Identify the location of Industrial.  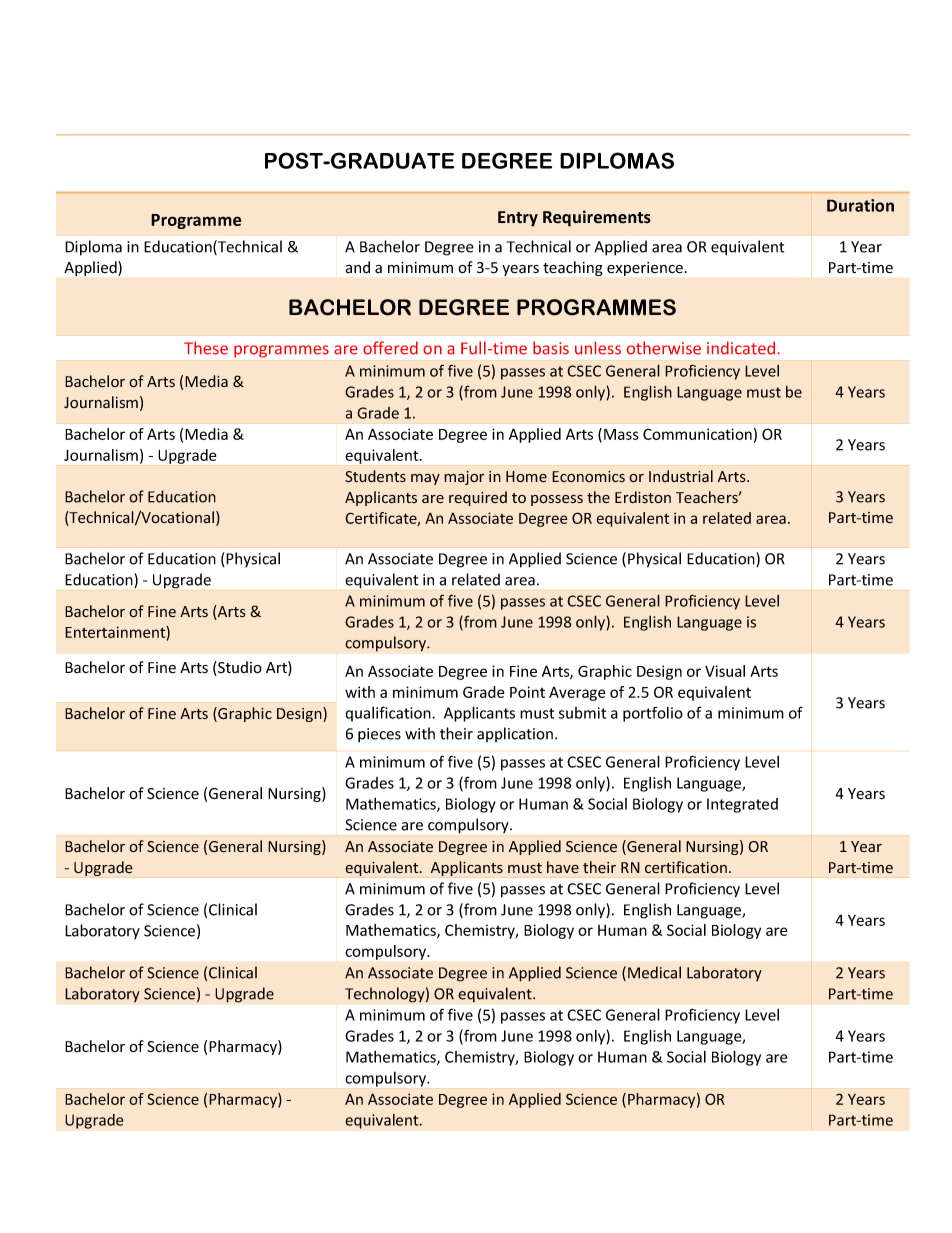
(681, 476).
